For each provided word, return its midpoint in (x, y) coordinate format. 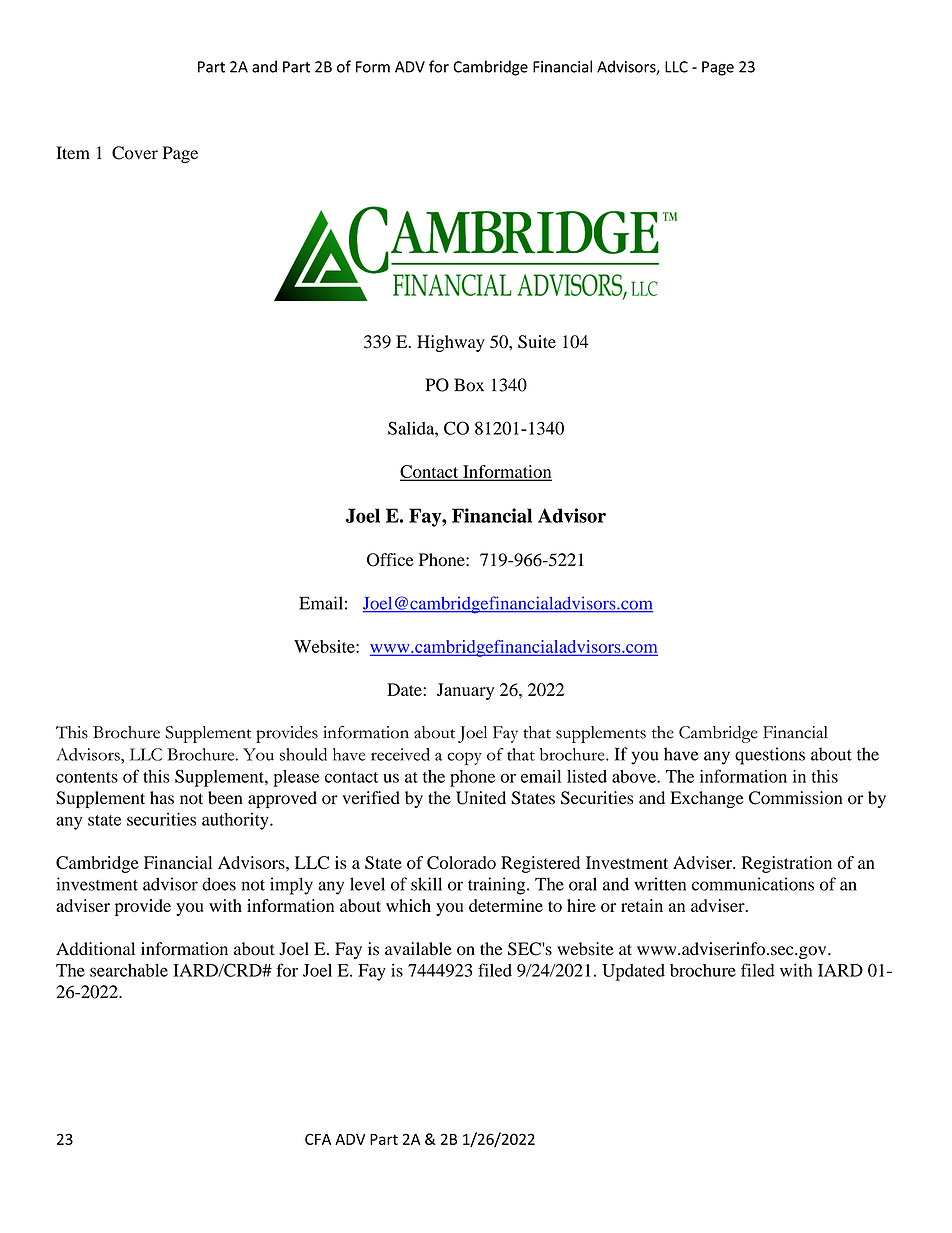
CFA (318, 1139)
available (418, 949)
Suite (537, 342)
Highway (451, 343)
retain (642, 905)
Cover (135, 153)
